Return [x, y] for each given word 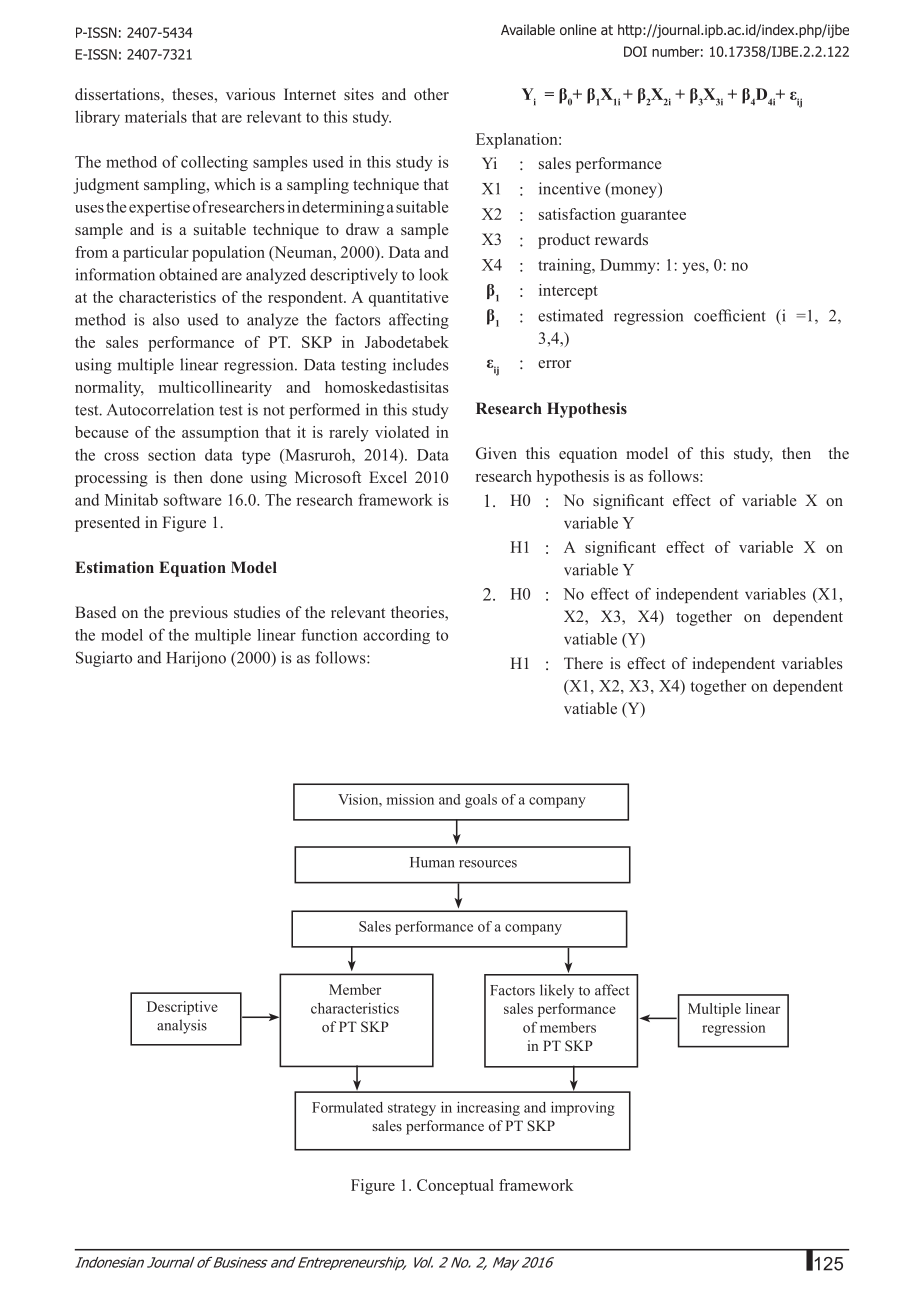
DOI [635, 51]
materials [156, 116]
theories [418, 612]
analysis [182, 1026]
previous [198, 614]
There [583, 663]
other [431, 94]
